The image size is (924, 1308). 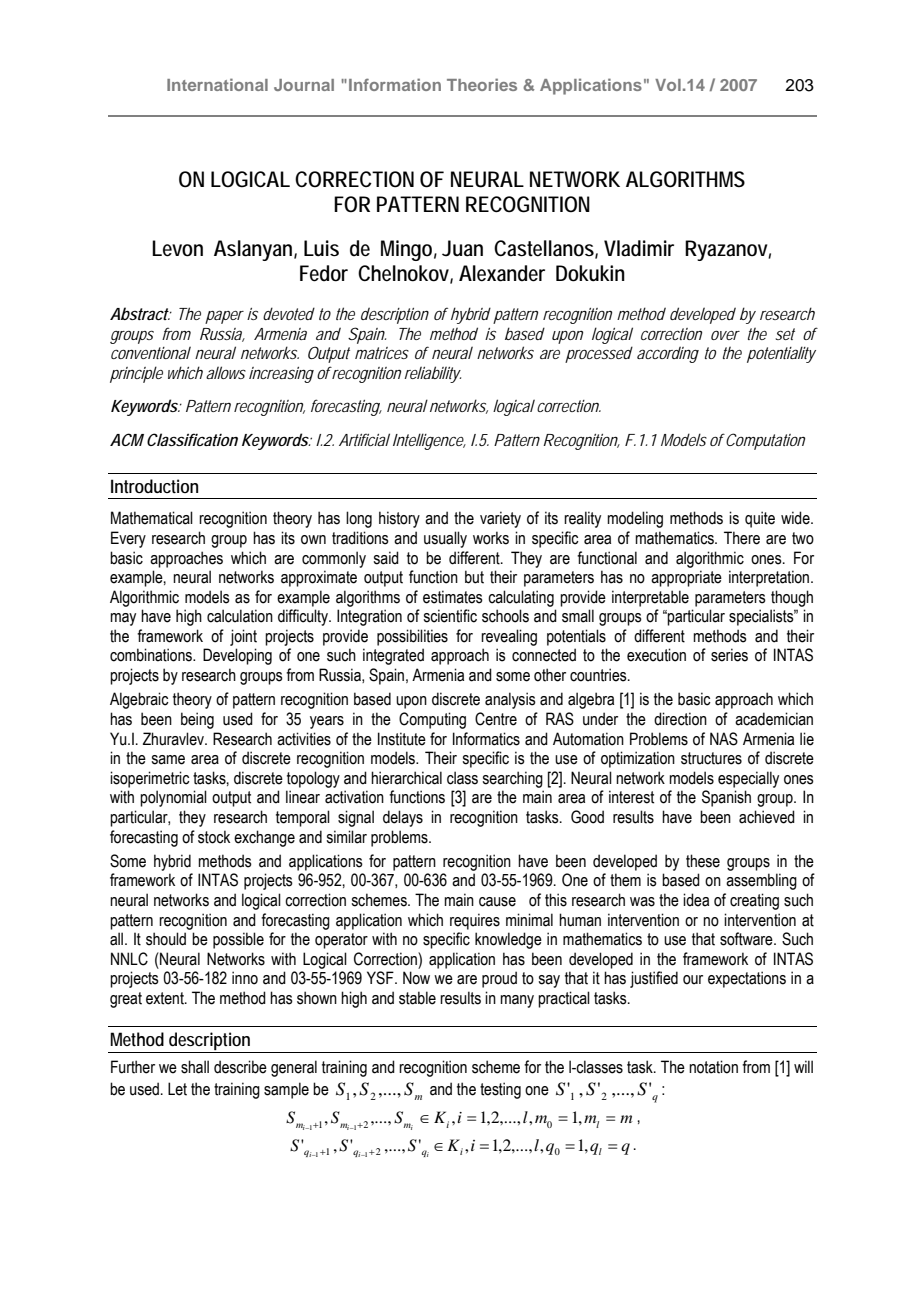 What do you see at coordinates (195, 1067) in the page?
I see `shall` at bounding box center [195, 1067].
